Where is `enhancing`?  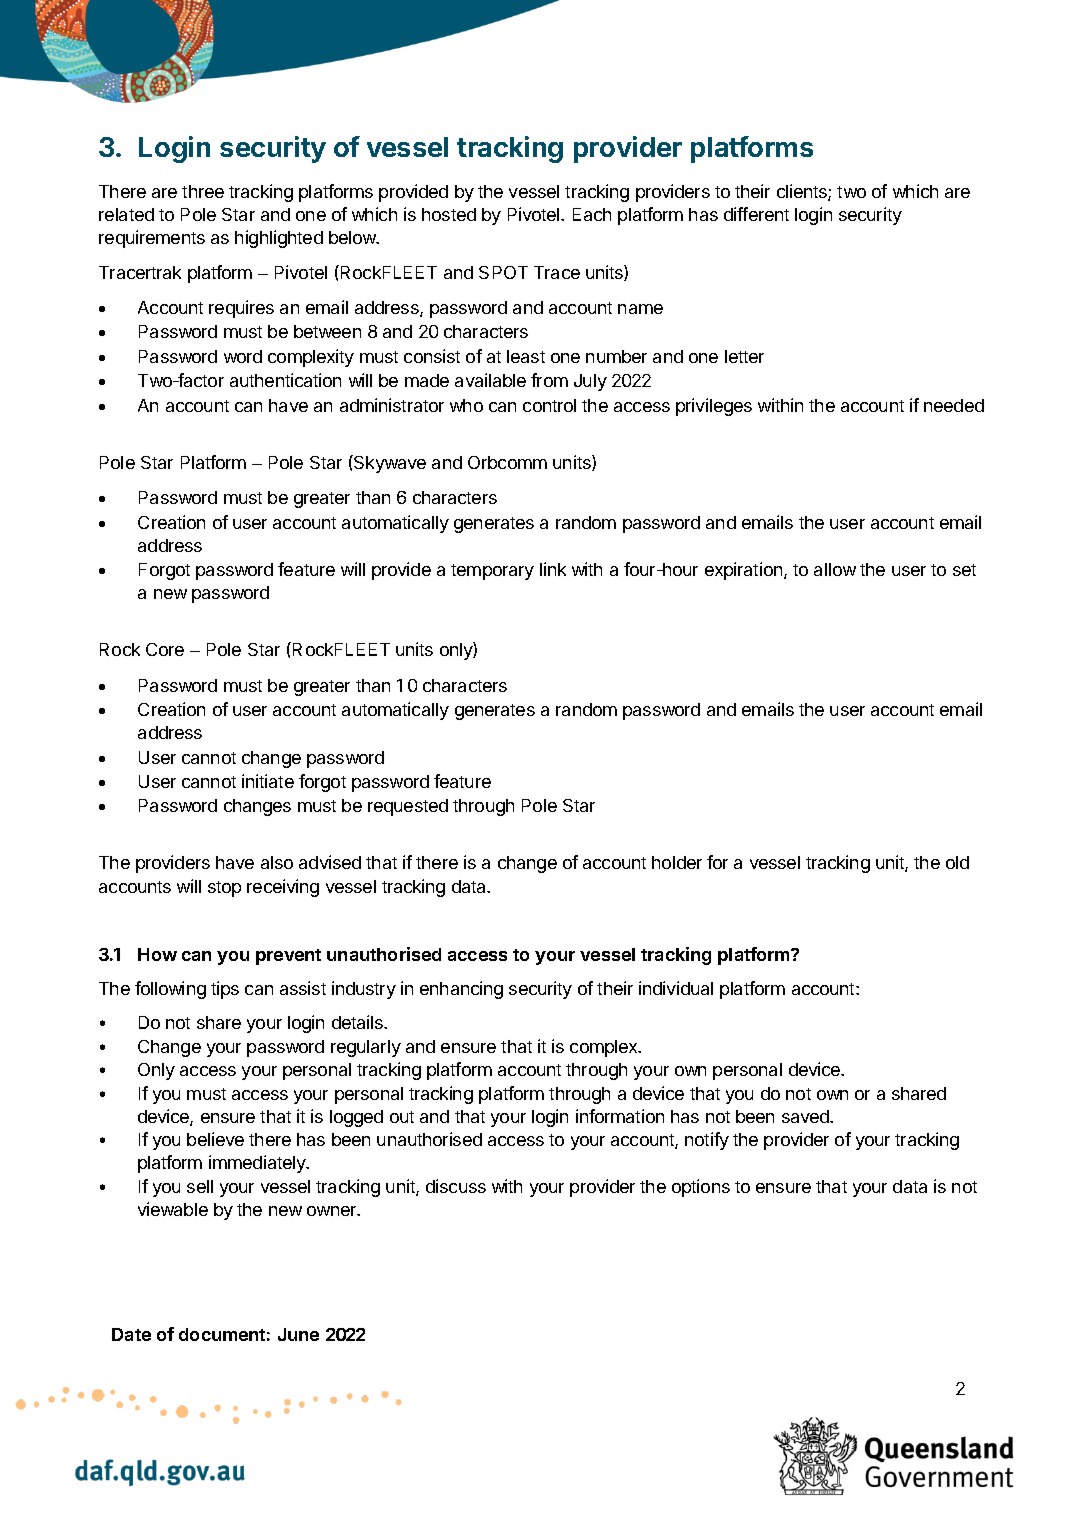
enhancing is located at coordinates (461, 990).
